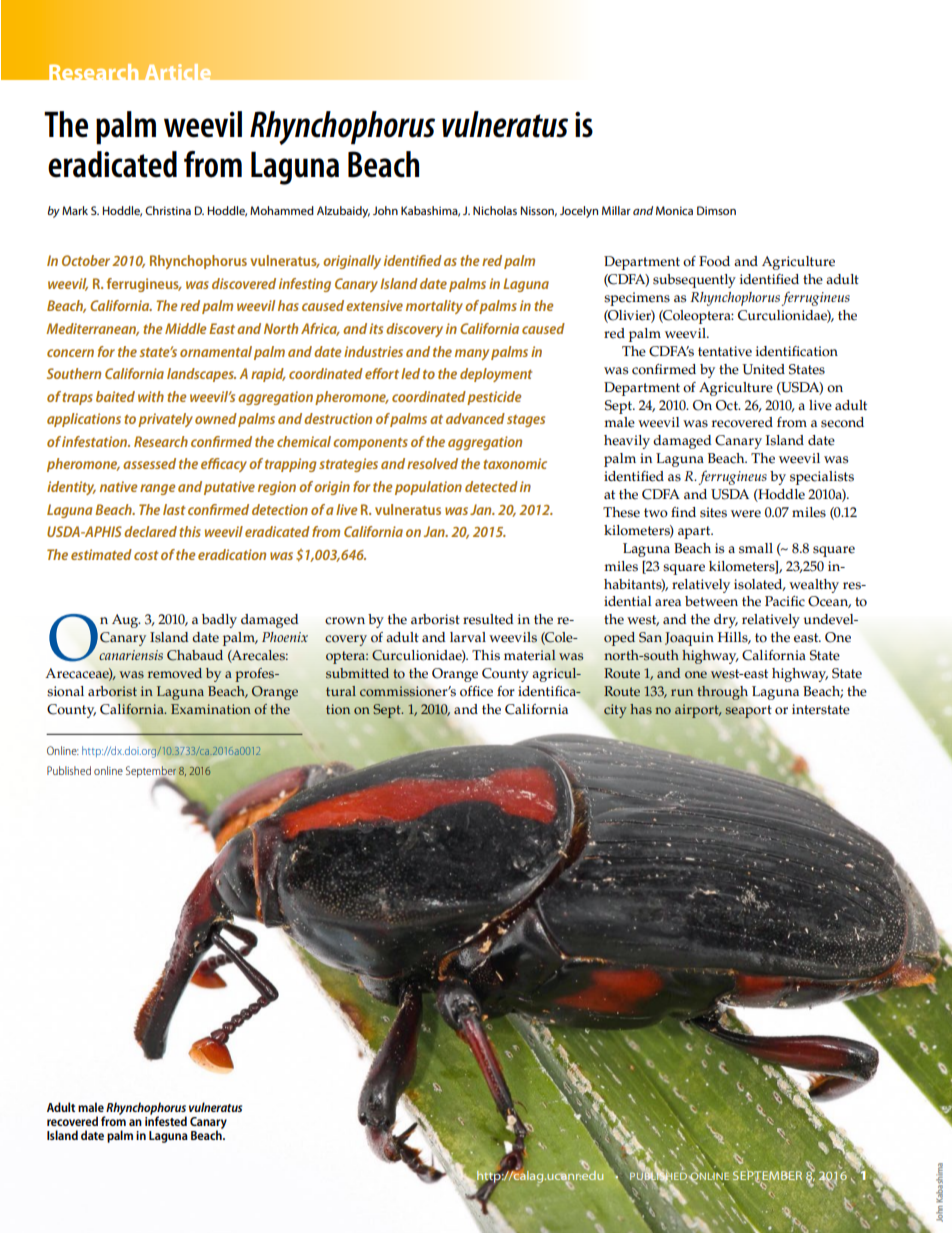  What do you see at coordinates (495, 210) in the screenshot?
I see `Nicholas` at bounding box center [495, 210].
